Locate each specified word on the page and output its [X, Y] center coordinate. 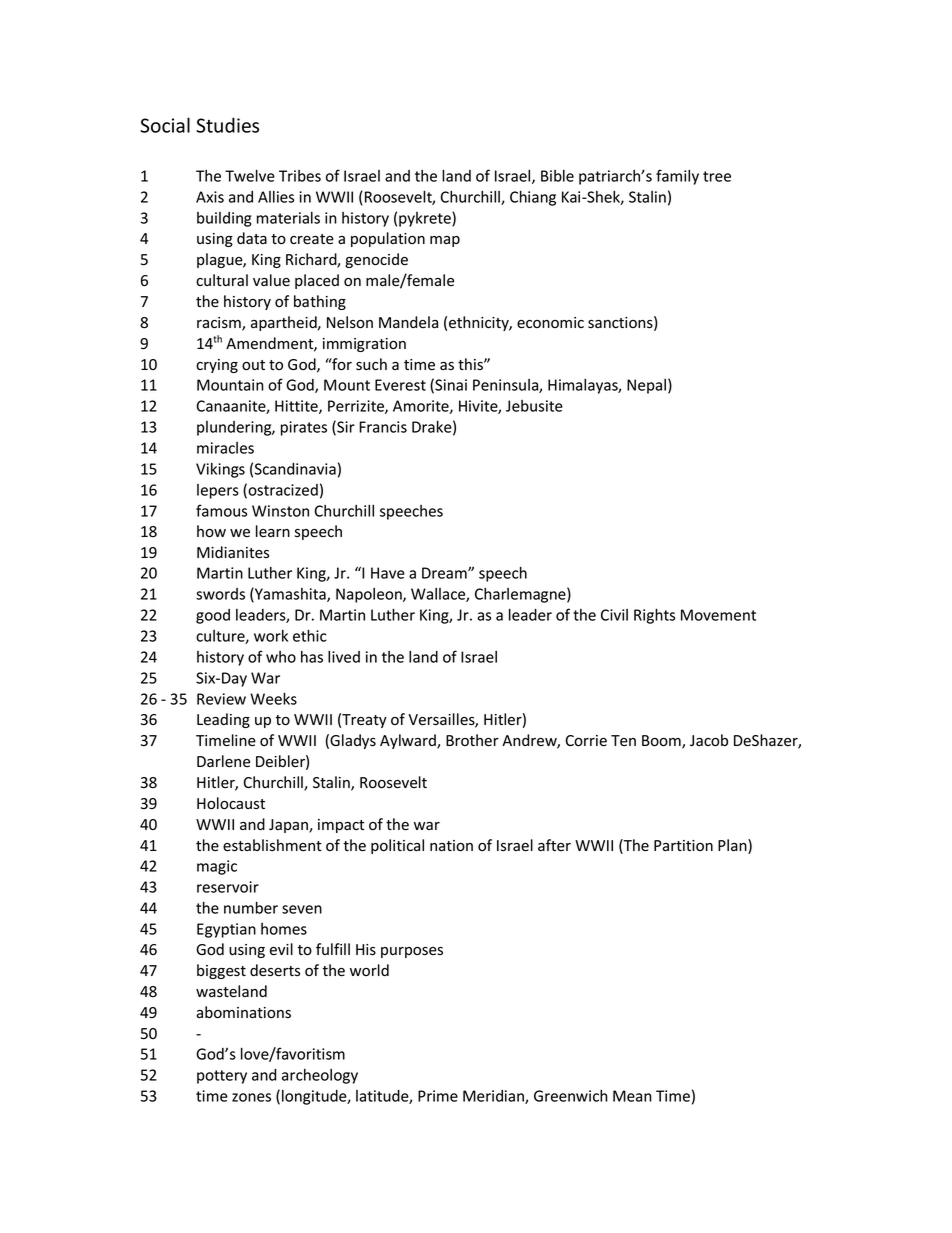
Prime [438, 1096]
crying [217, 366]
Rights [654, 616]
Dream [445, 573]
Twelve [250, 175]
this [471, 364]
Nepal [646, 386]
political [397, 846]
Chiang [533, 198]
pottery [222, 1077]
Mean [632, 1096]
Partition [683, 846]
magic [217, 867]
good [213, 616]
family [677, 177]
